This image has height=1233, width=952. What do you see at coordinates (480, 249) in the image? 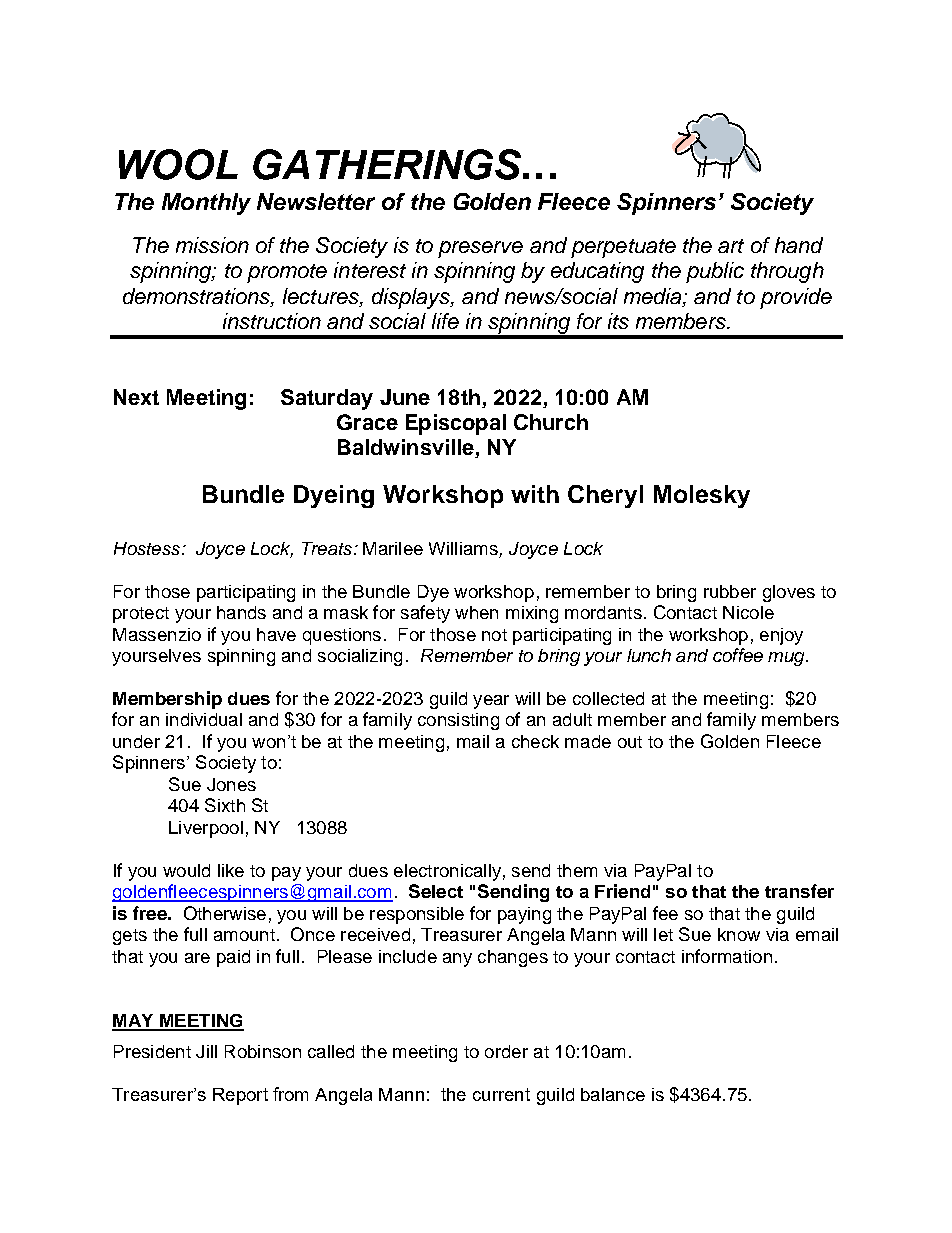
I see `preserve` at bounding box center [480, 249].
